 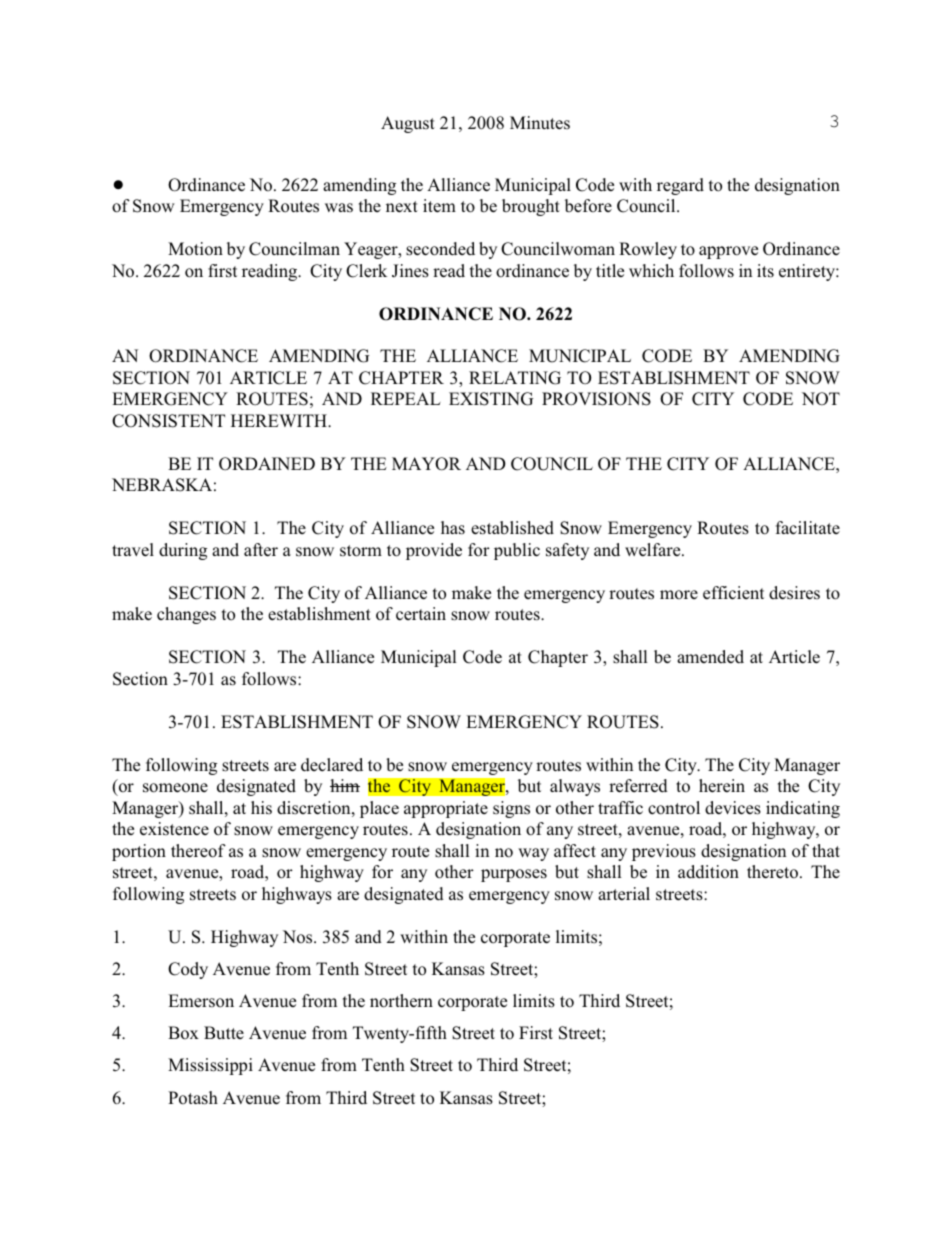 What do you see at coordinates (624, 893) in the screenshot?
I see `arterial` at bounding box center [624, 893].
